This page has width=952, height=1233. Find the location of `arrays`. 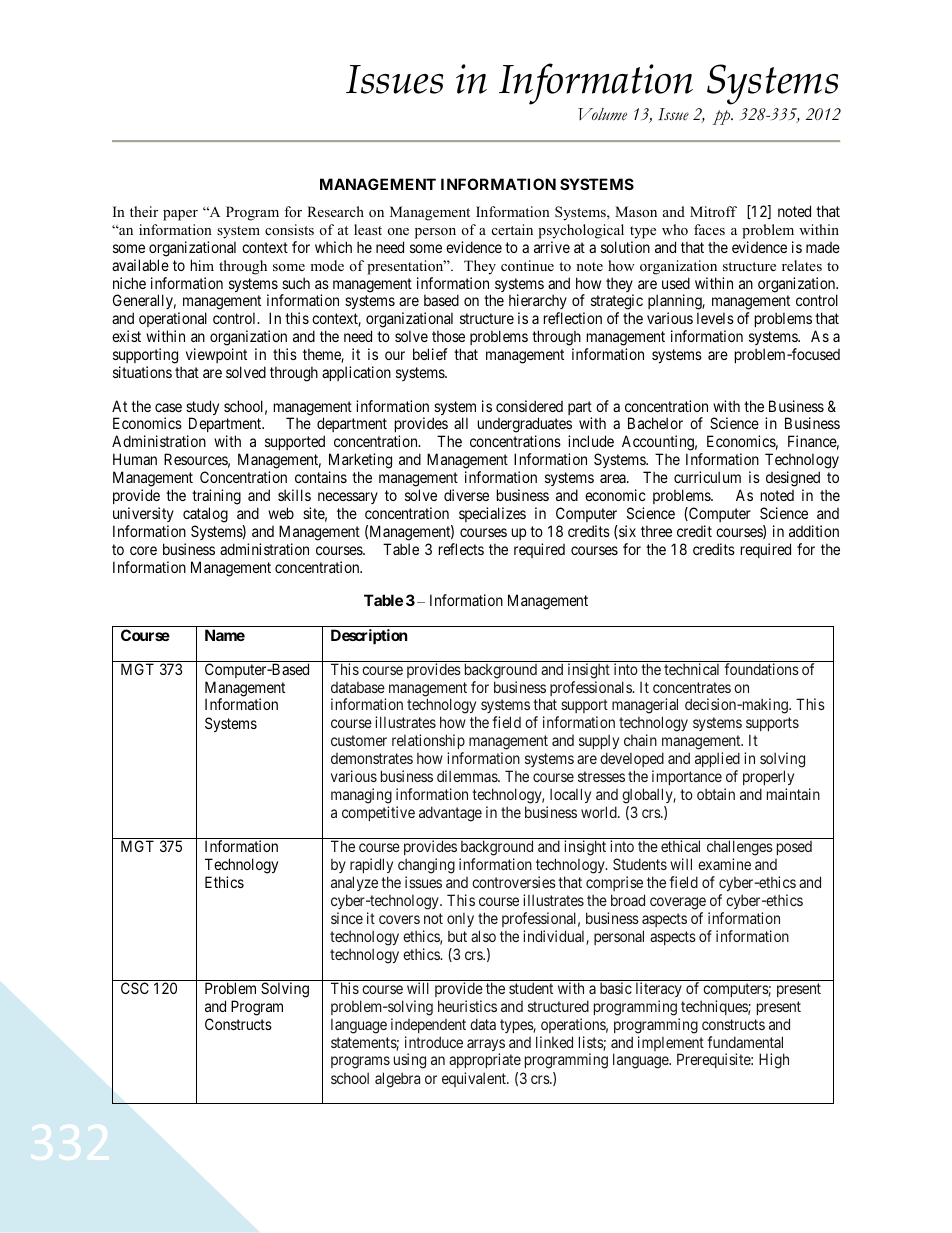

arrays is located at coordinates (486, 1046).
